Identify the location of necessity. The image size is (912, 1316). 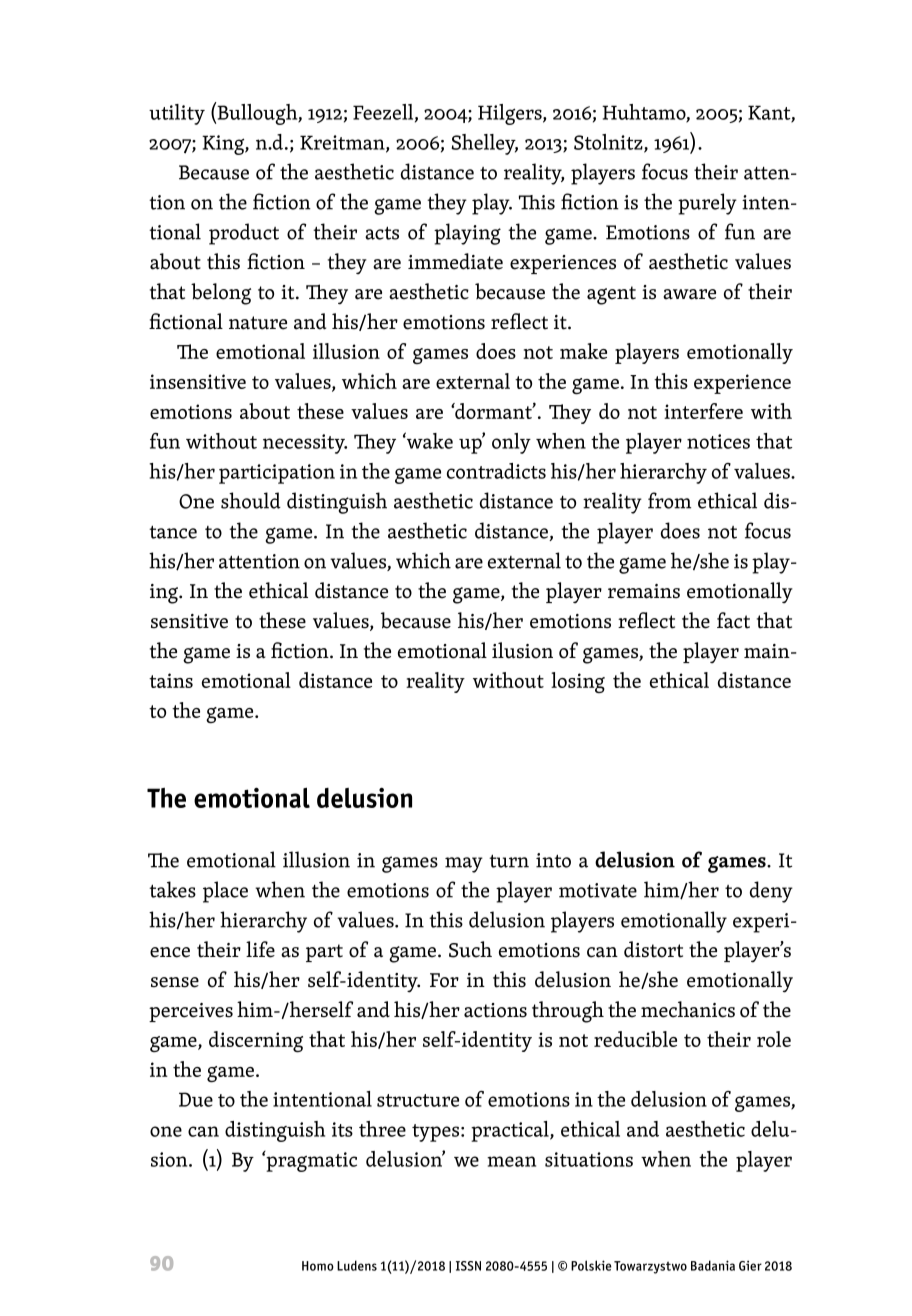
(305, 444).
